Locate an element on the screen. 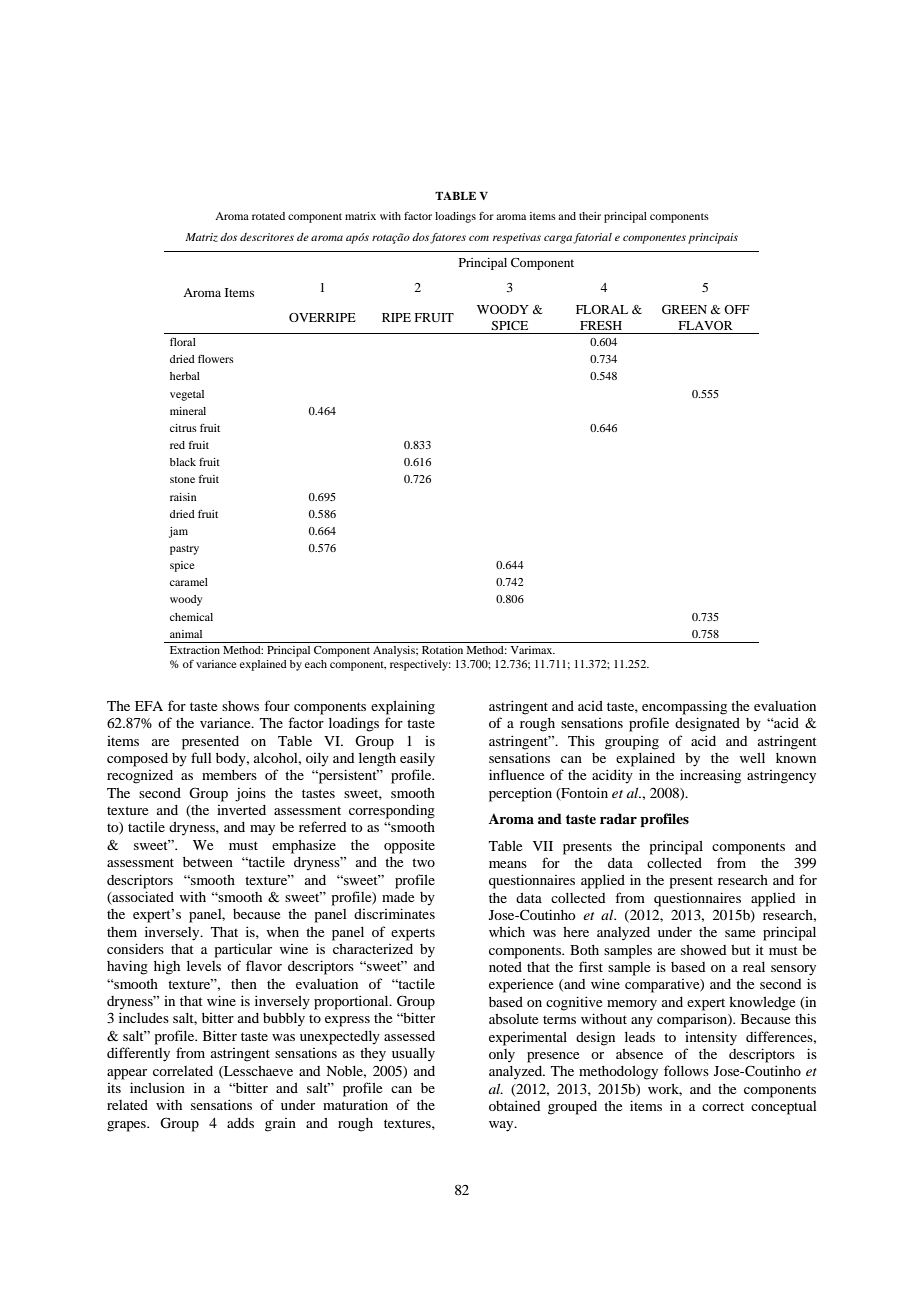  encompassing is located at coordinates (684, 707).
